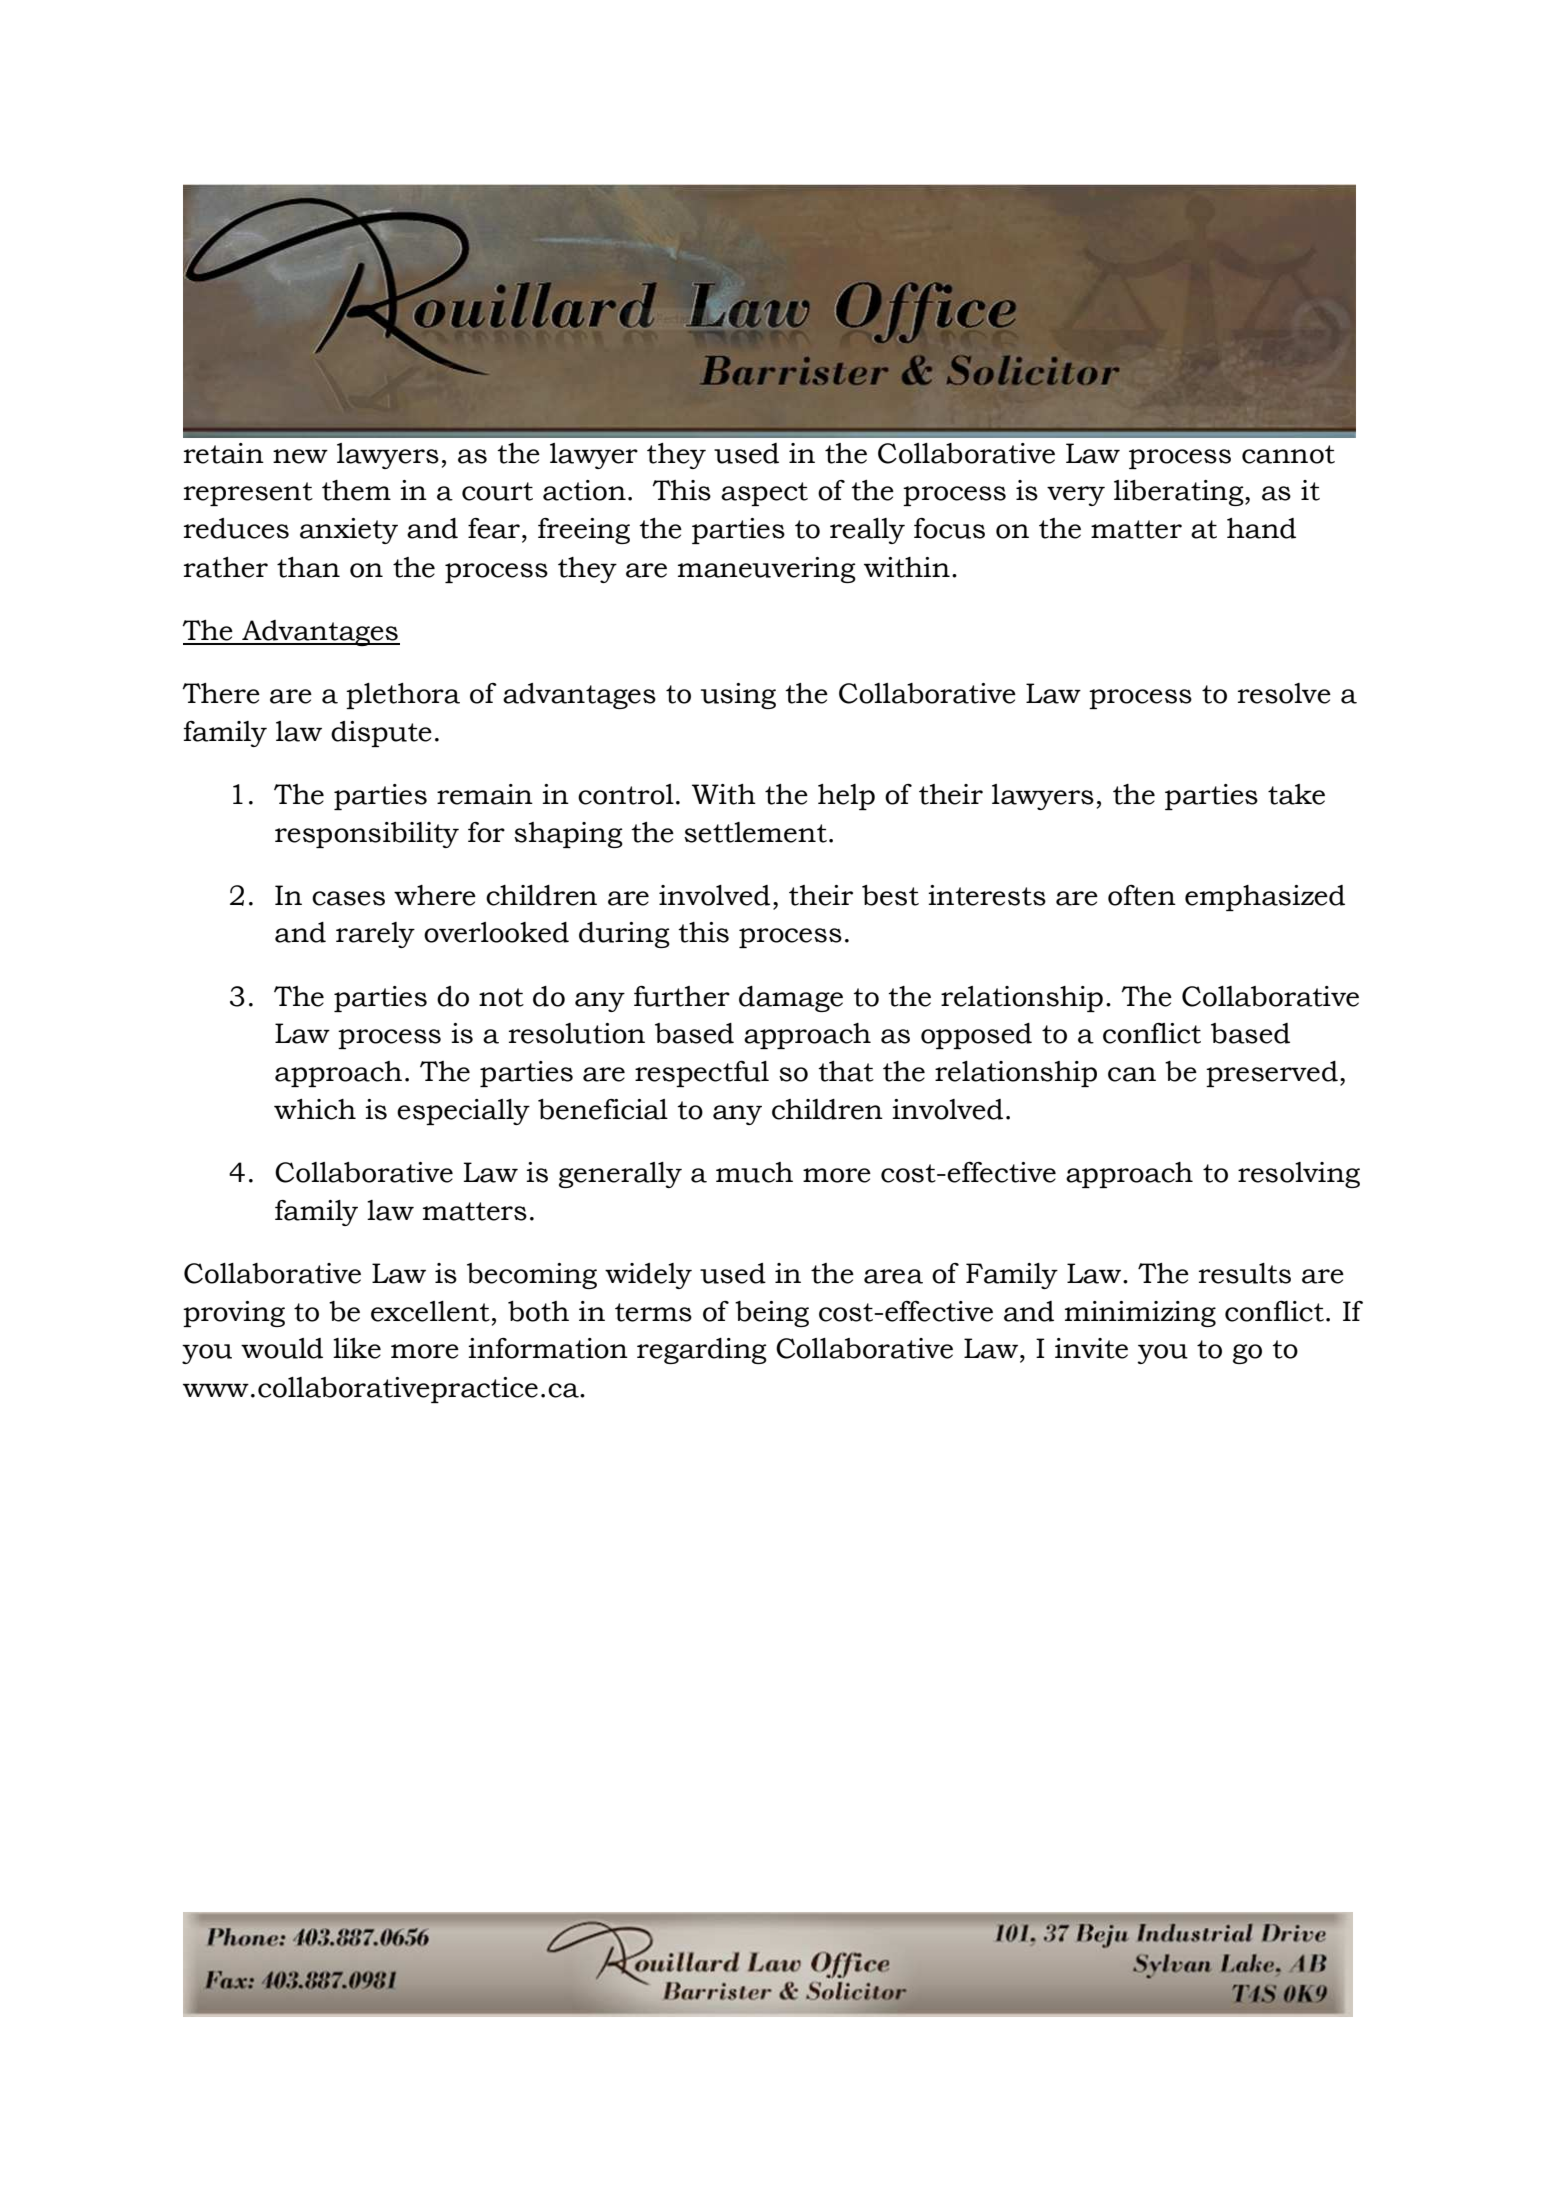 Image resolution: width=1554 pixels, height=2200 pixels. Describe the element at coordinates (381, 734) in the screenshot. I see `dispute` at that location.
